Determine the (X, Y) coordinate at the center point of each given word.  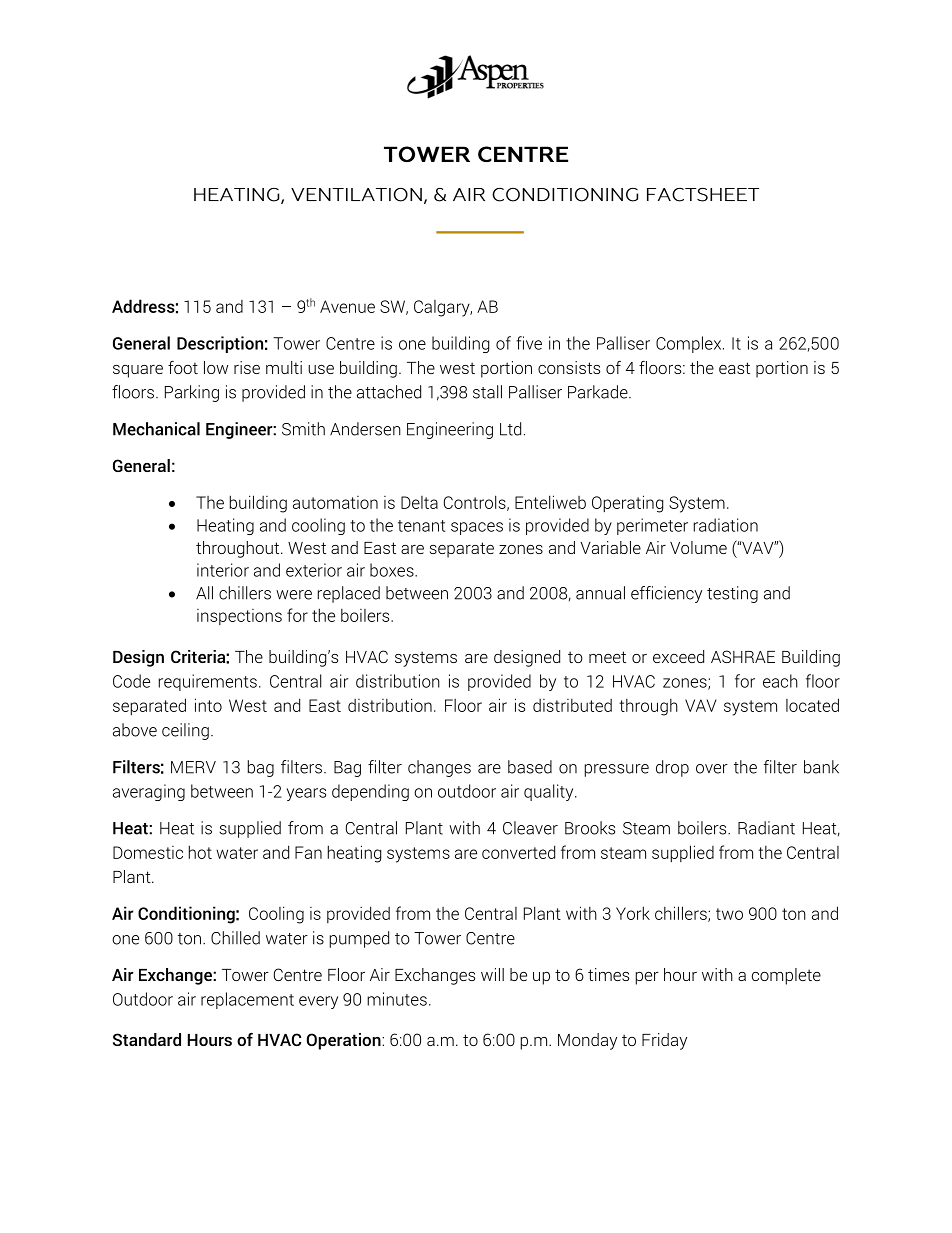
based (530, 767)
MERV (193, 767)
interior (223, 570)
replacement (247, 1000)
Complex (690, 344)
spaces (477, 528)
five (529, 343)
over (712, 769)
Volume (698, 547)
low (216, 367)
